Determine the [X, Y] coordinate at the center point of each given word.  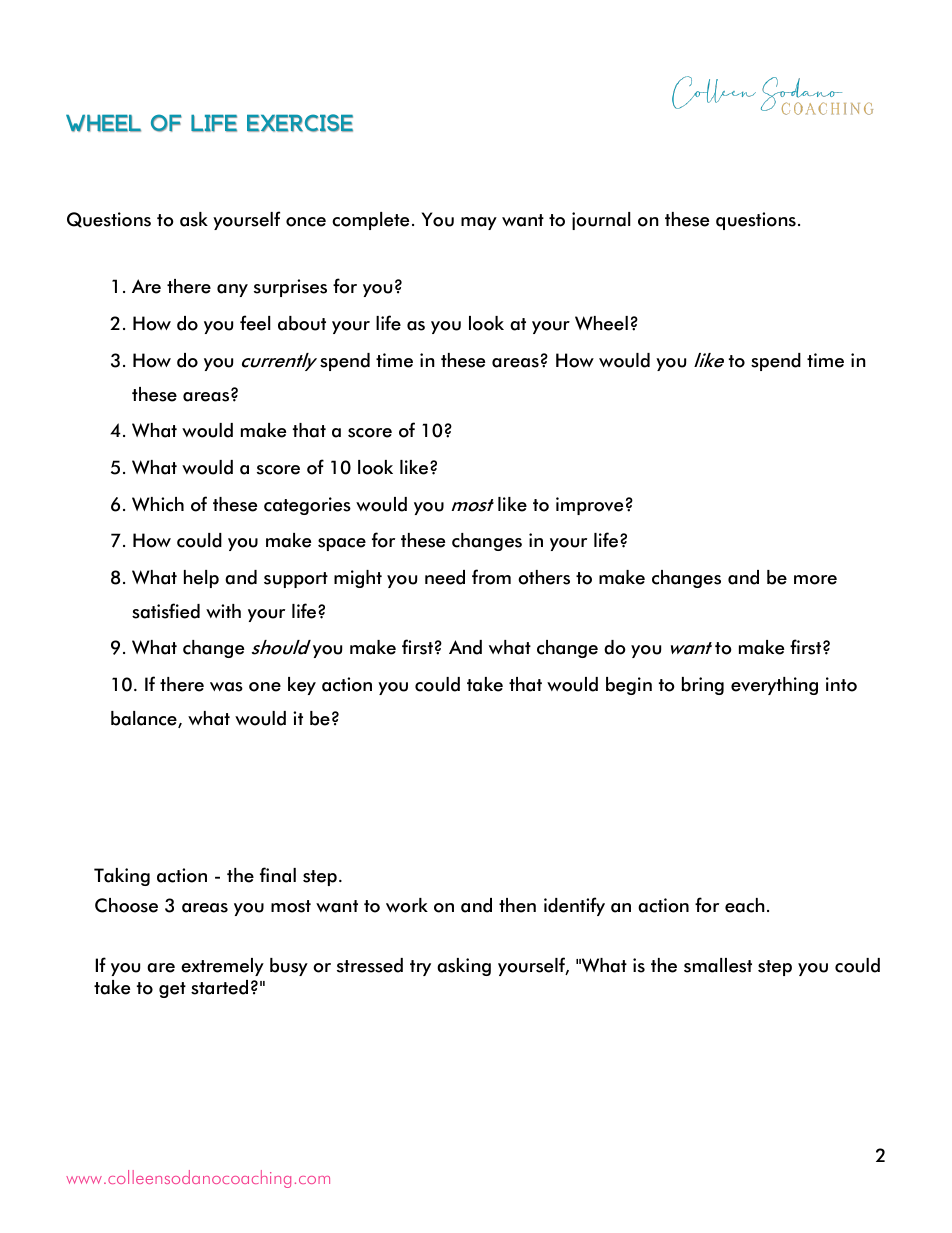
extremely [222, 967]
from [491, 577]
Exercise [300, 123]
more [815, 580]
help [201, 579]
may [479, 223]
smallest [718, 965]
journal [601, 221]
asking [464, 967]
